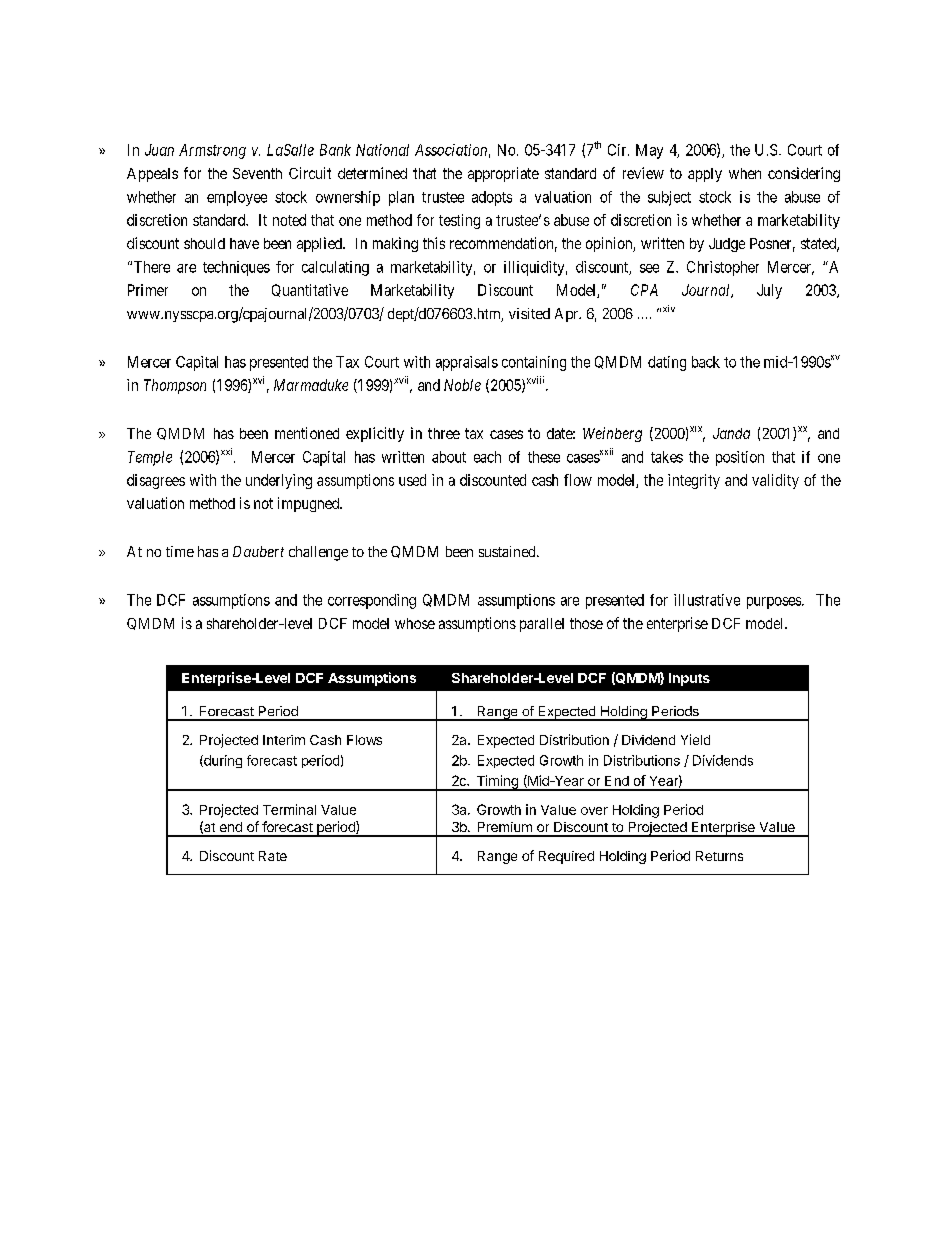  What do you see at coordinates (180, 551) in the screenshot?
I see `time` at bounding box center [180, 551].
